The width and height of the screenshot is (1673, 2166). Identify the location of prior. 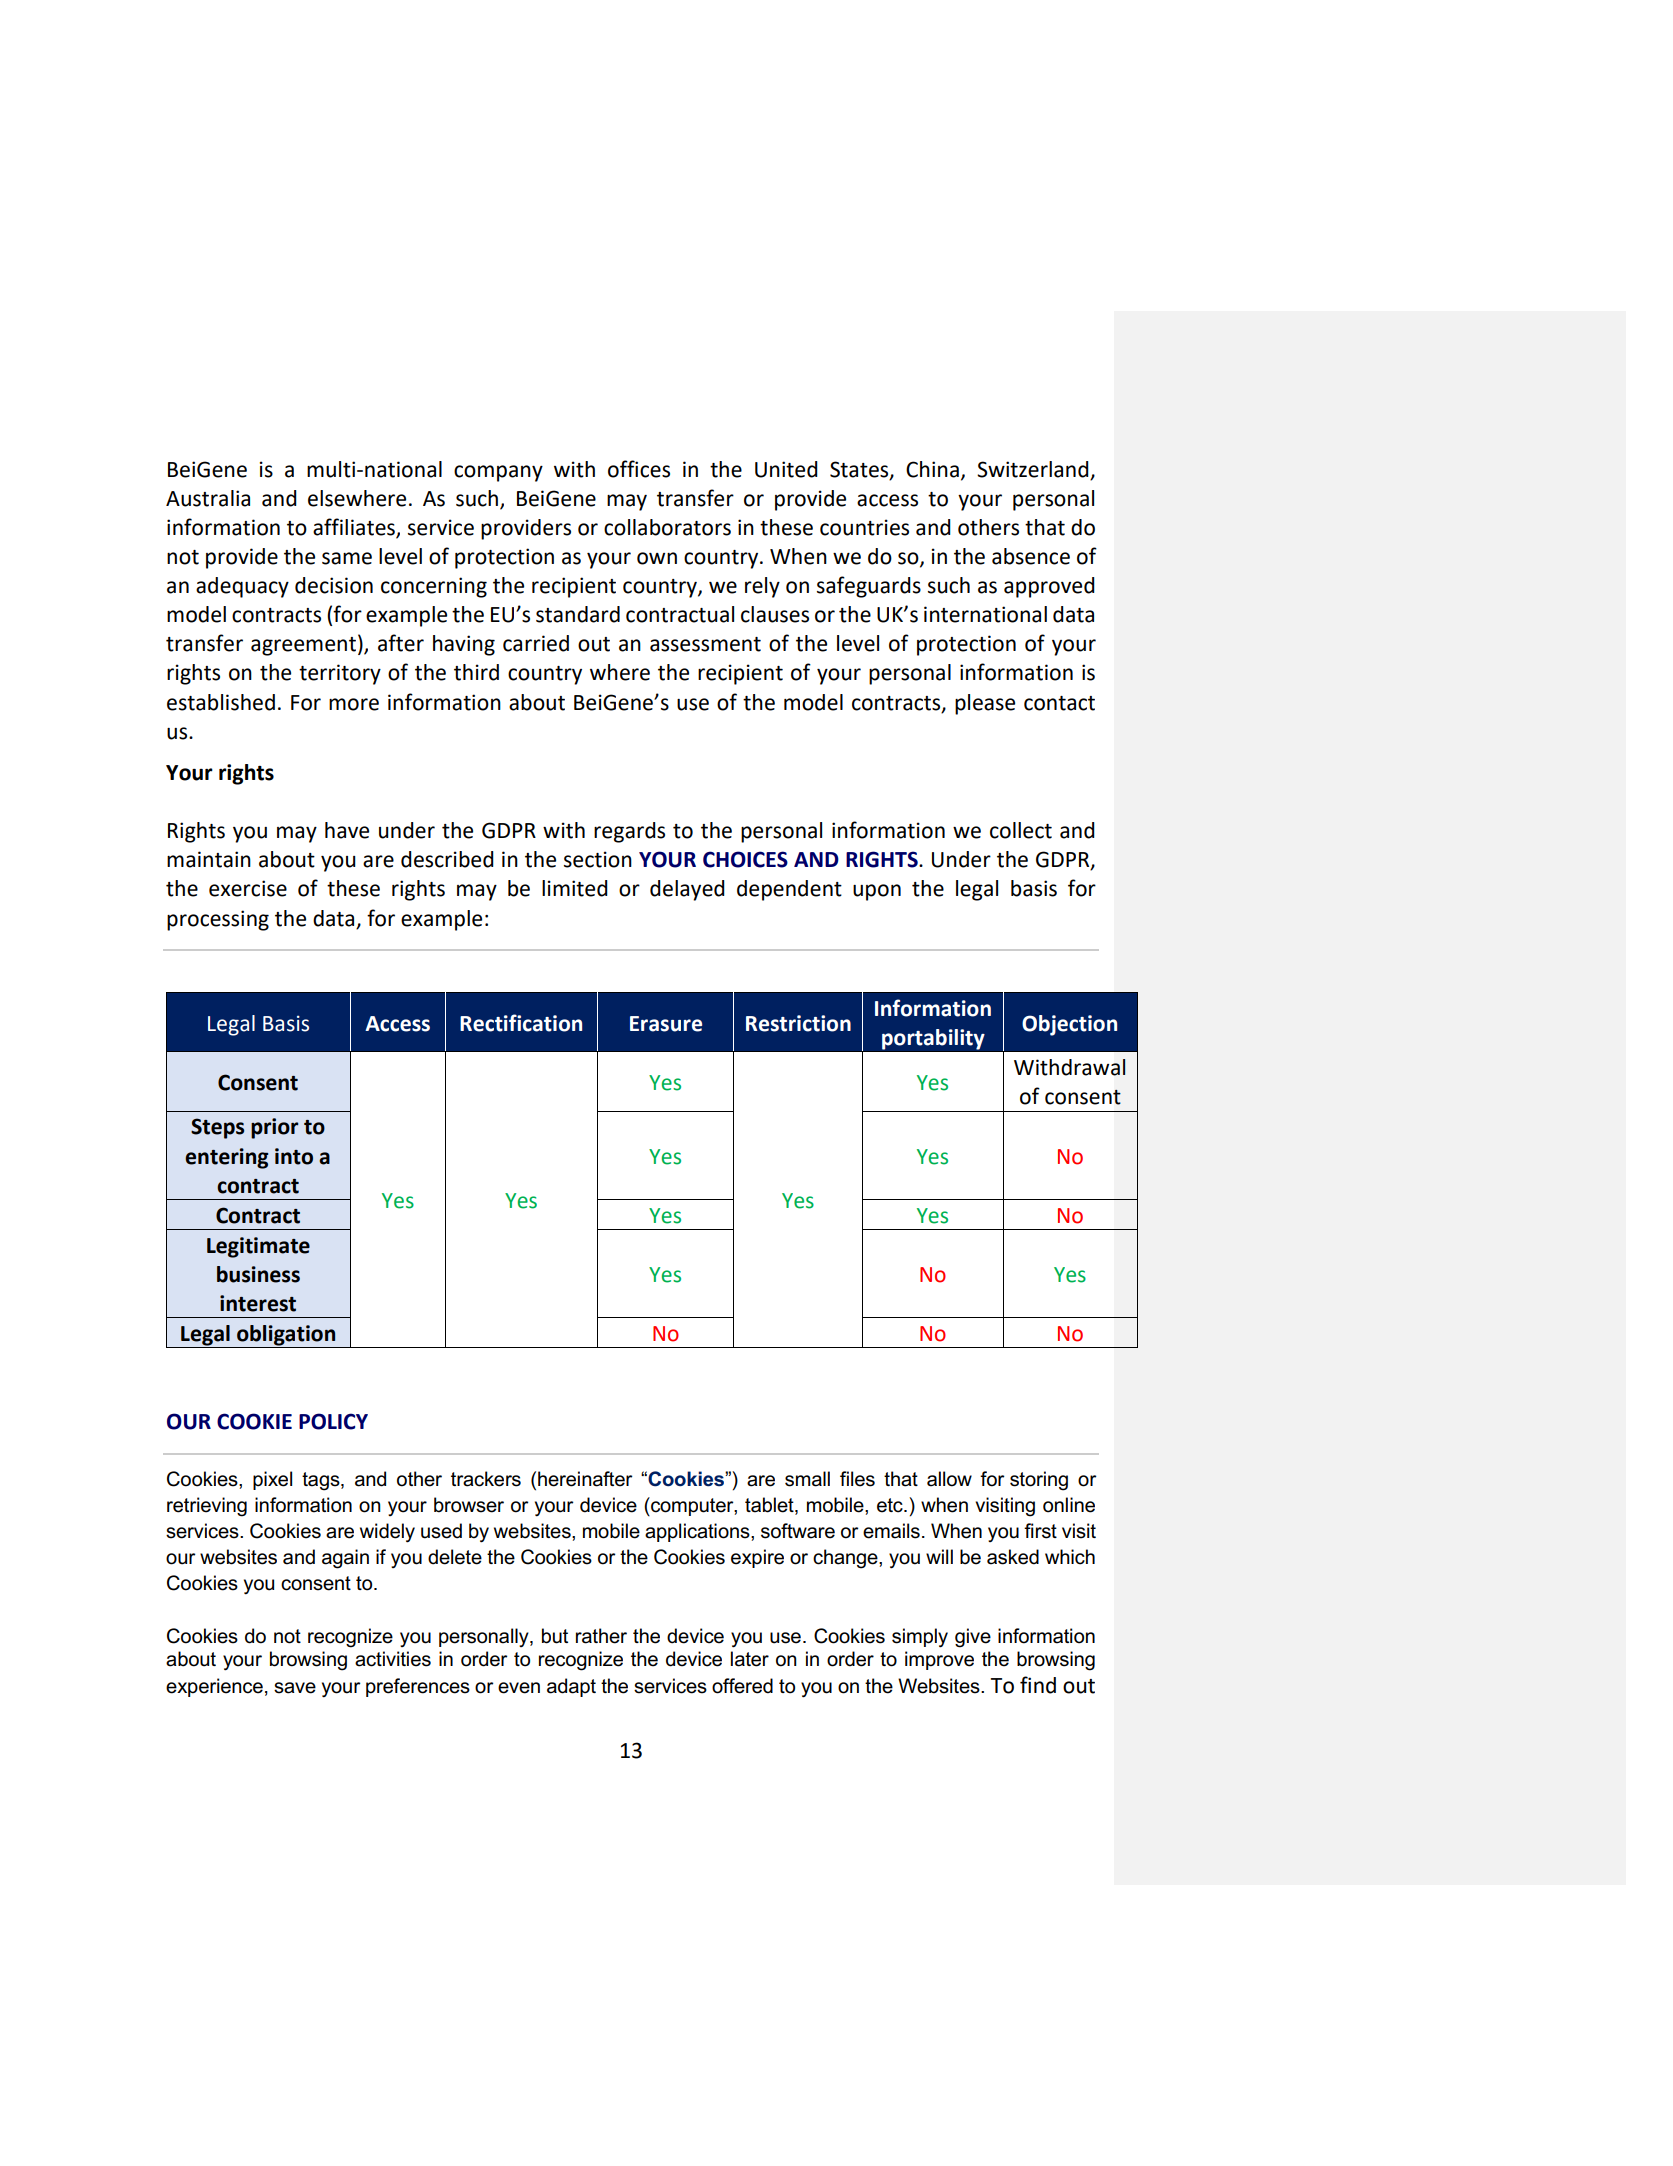
(275, 1128).
